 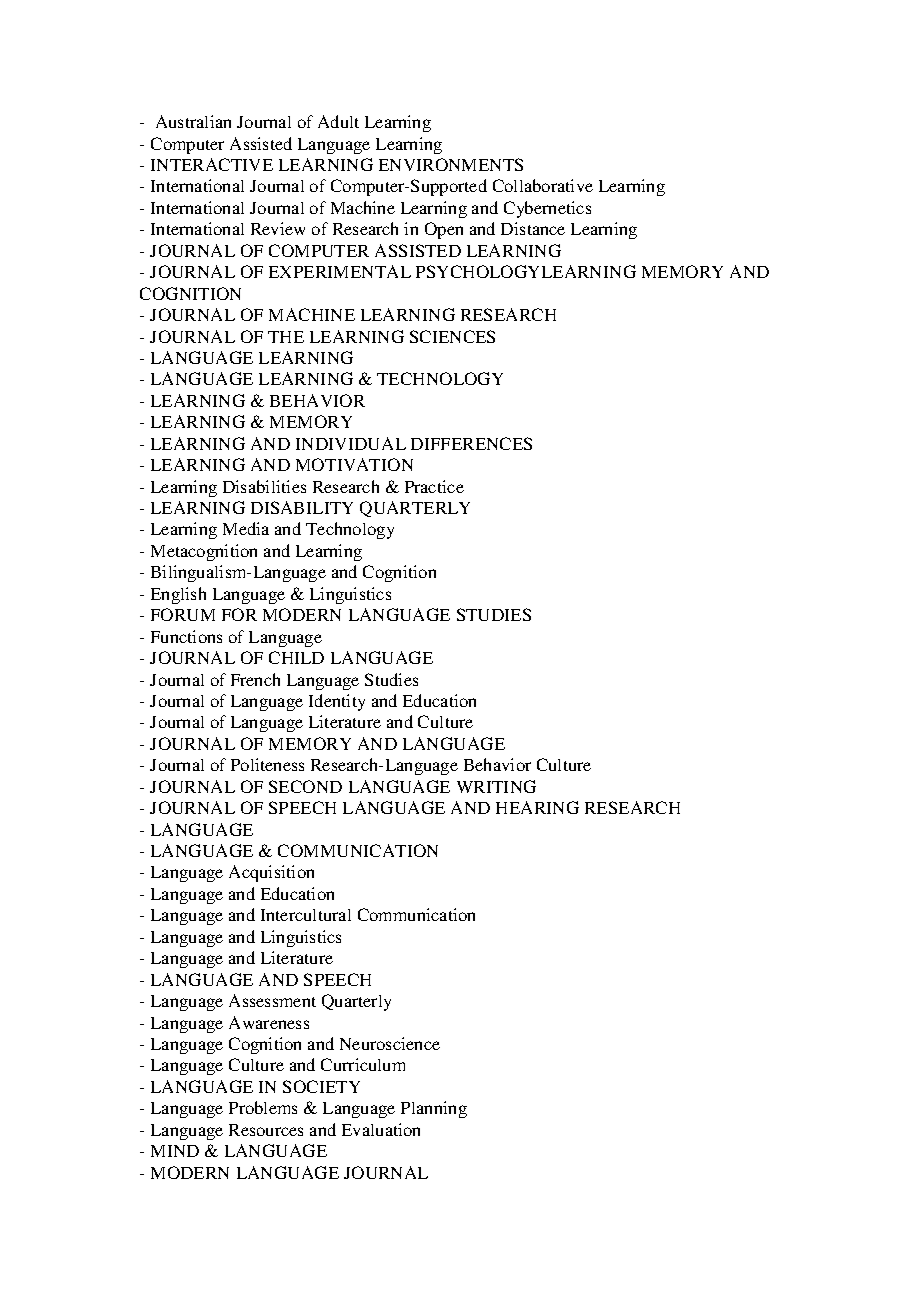 I want to click on WRITING, so click(x=496, y=786).
